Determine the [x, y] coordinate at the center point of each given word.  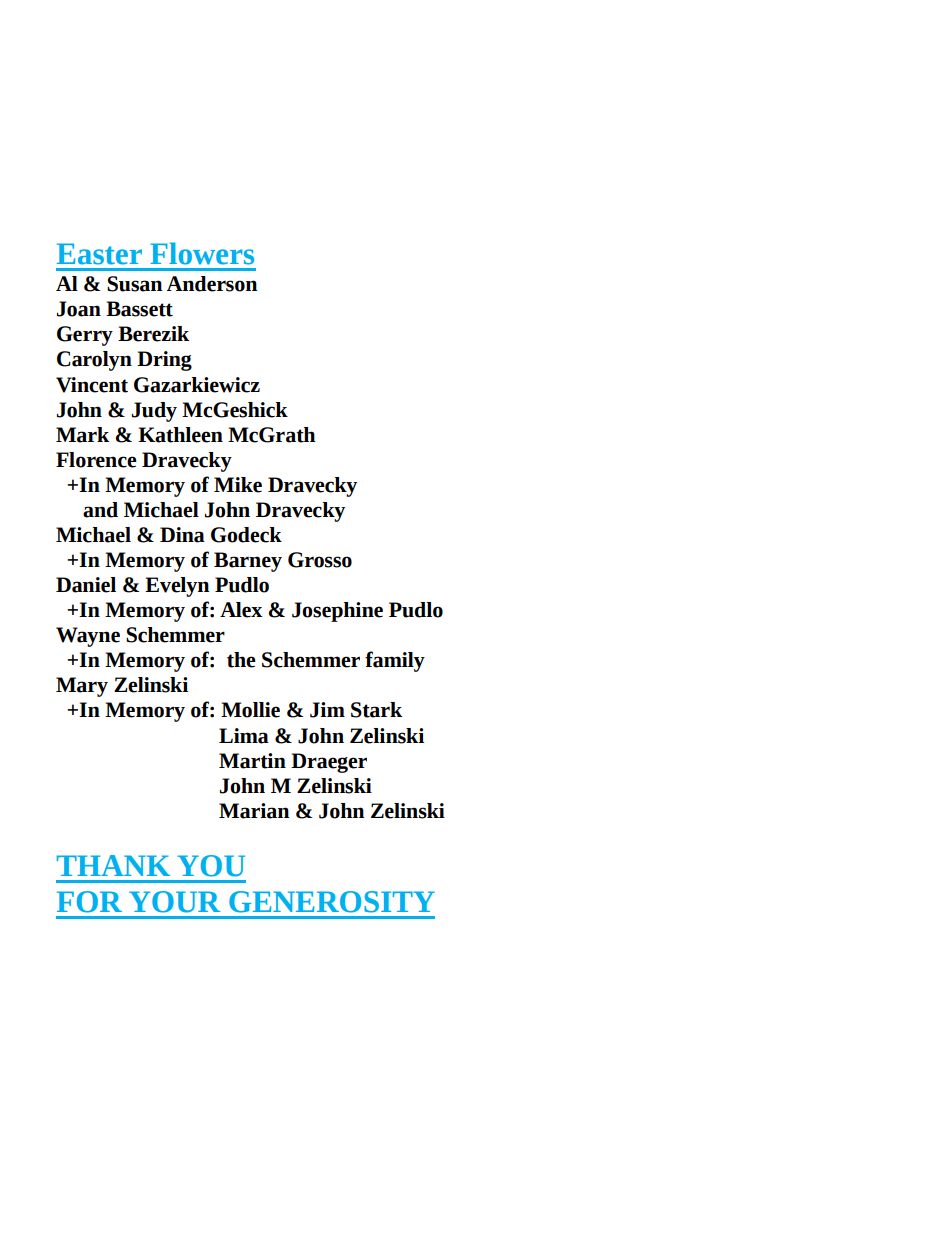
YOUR [174, 902]
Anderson [212, 284]
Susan [134, 284]
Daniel [86, 585]
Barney [248, 562]
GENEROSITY [332, 902]
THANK [113, 865]
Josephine [337, 612]
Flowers [202, 253]
